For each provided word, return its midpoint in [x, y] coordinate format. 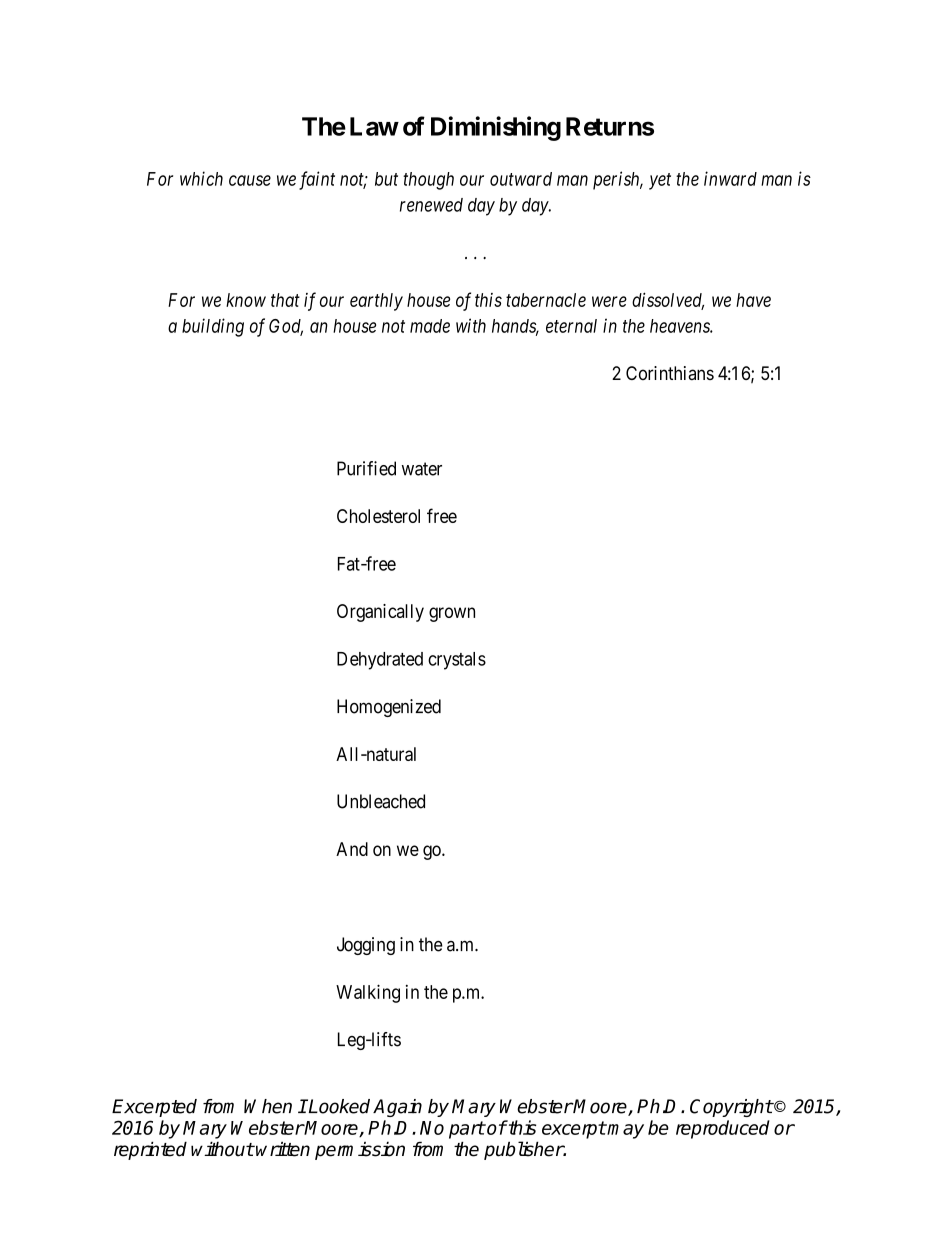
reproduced [723, 1129]
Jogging [366, 946]
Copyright [731, 1108]
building [213, 327]
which [201, 178]
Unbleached [381, 801]
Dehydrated [380, 661]
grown [452, 614]
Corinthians [670, 373]
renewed [431, 205]
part [467, 1130]
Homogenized [389, 708]
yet [660, 181]
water [422, 469]
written [283, 1149]
